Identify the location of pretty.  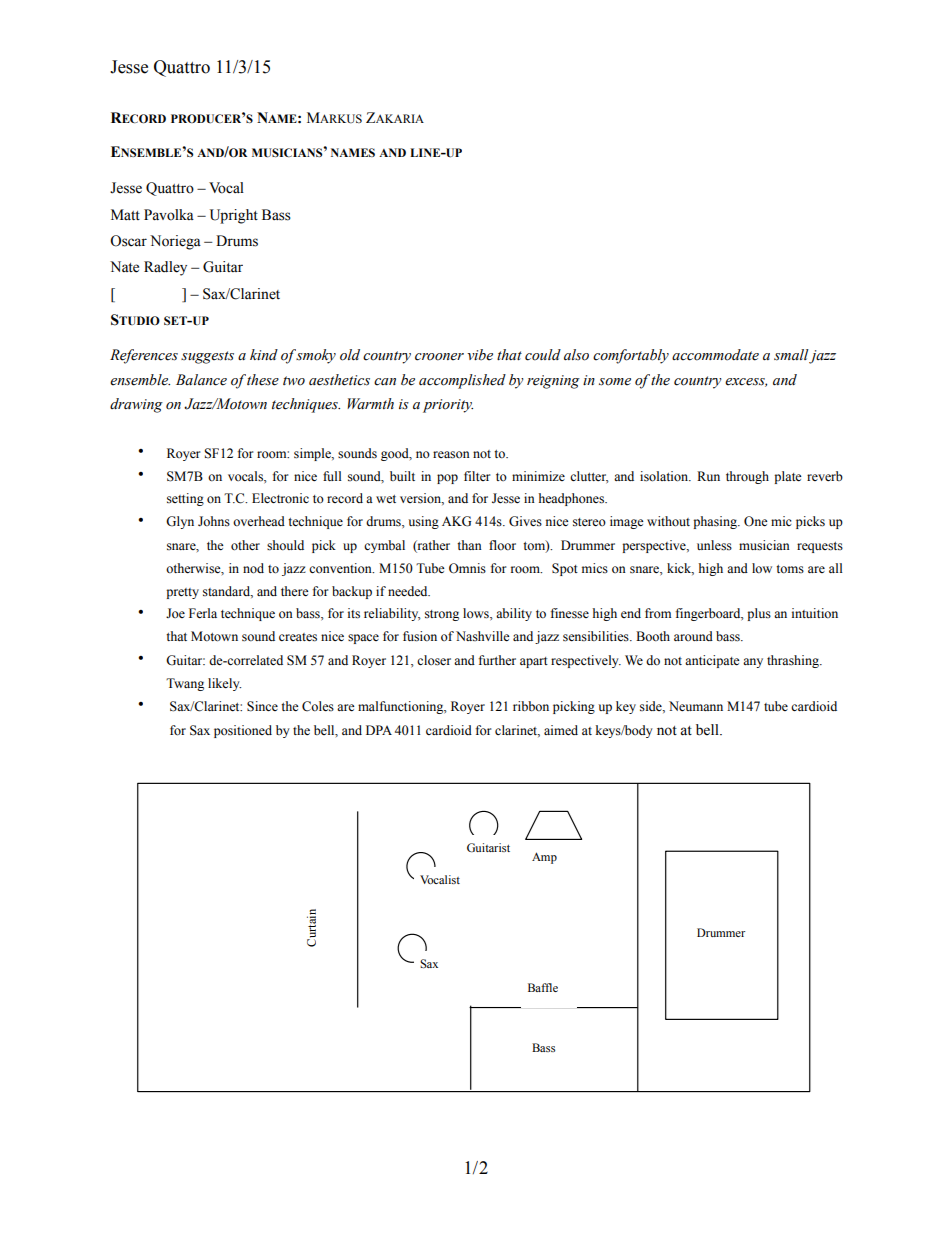
(182, 593).
